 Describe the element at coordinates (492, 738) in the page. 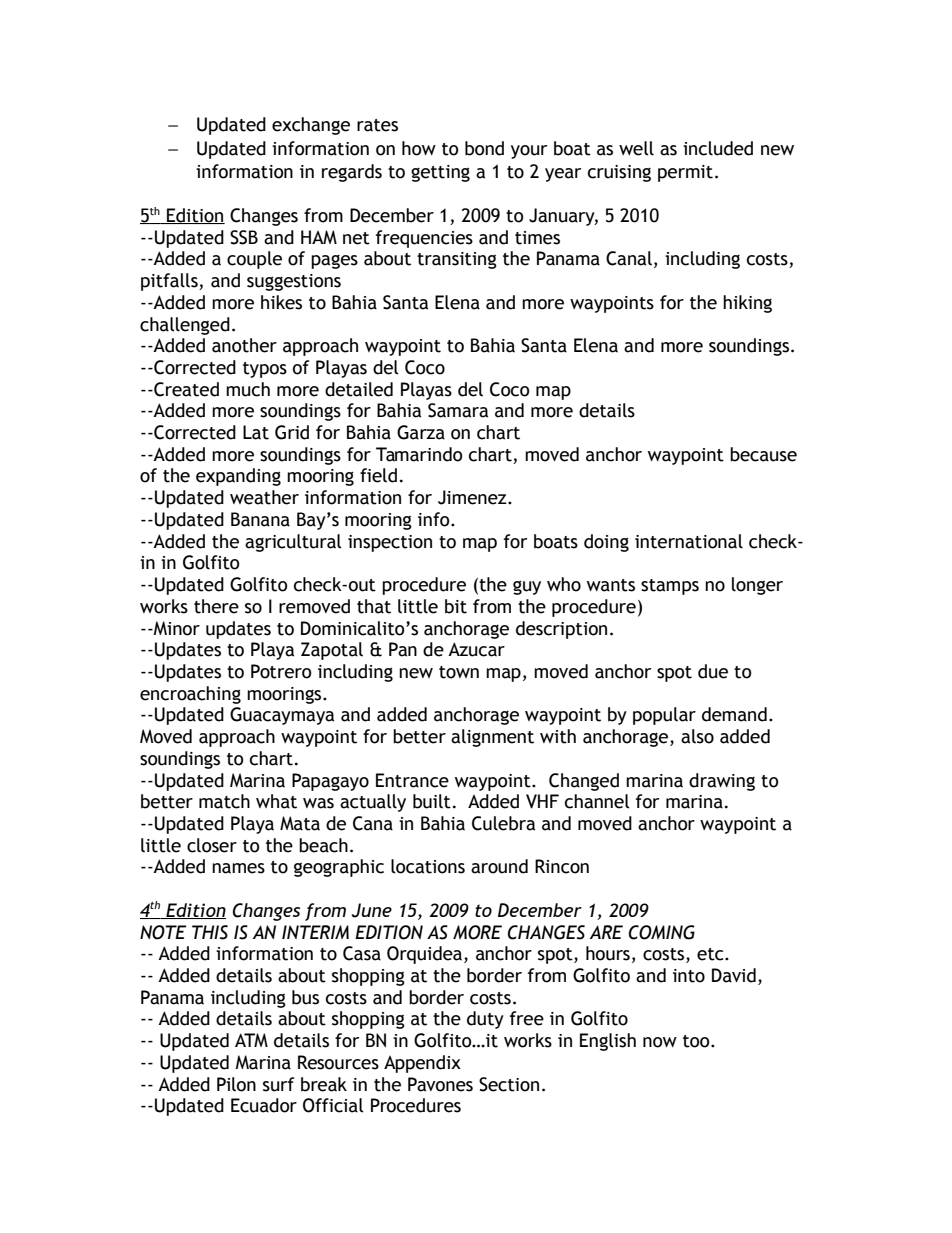

I see `alignment` at that location.
